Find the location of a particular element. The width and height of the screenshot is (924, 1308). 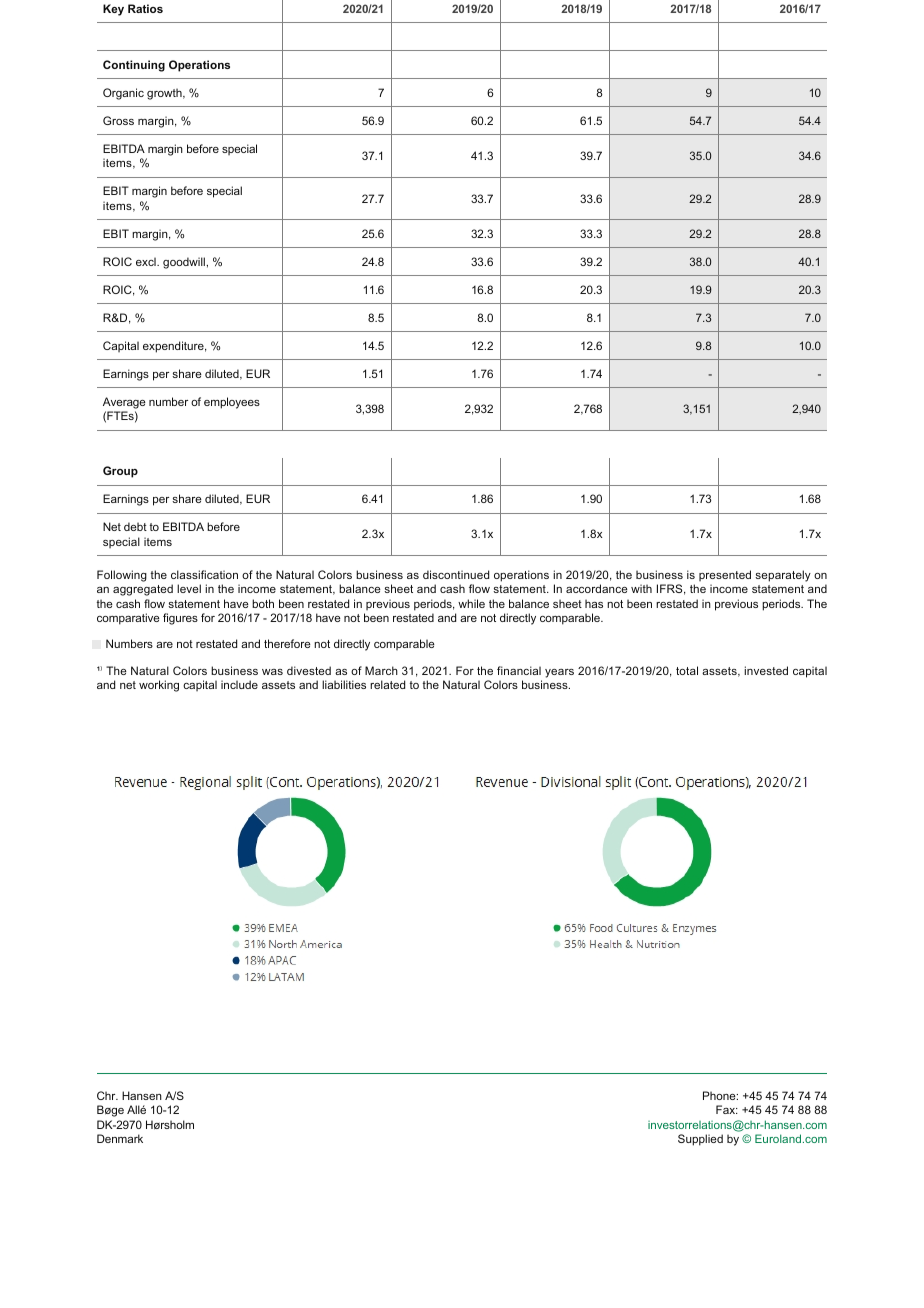

with is located at coordinates (641, 588).
